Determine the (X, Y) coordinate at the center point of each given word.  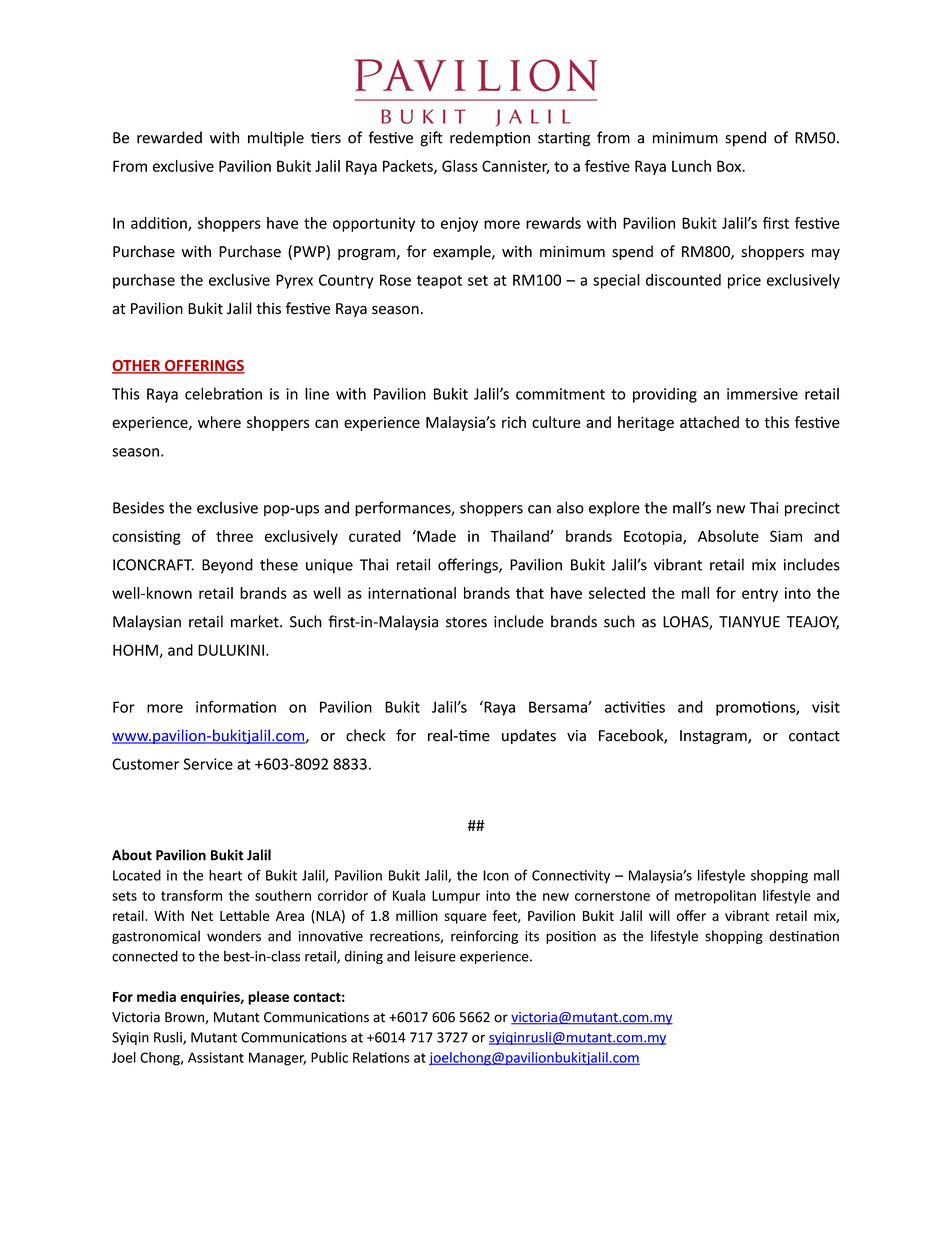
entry (760, 595)
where (219, 422)
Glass (460, 166)
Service (208, 764)
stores (466, 622)
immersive (762, 394)
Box (730, 166)
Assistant (216, 1057)
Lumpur (456, 897)
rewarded (169, 137)
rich (514, 422)
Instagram (714, 737)
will (659, 915)
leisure (435, 956)
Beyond (227, 566)
